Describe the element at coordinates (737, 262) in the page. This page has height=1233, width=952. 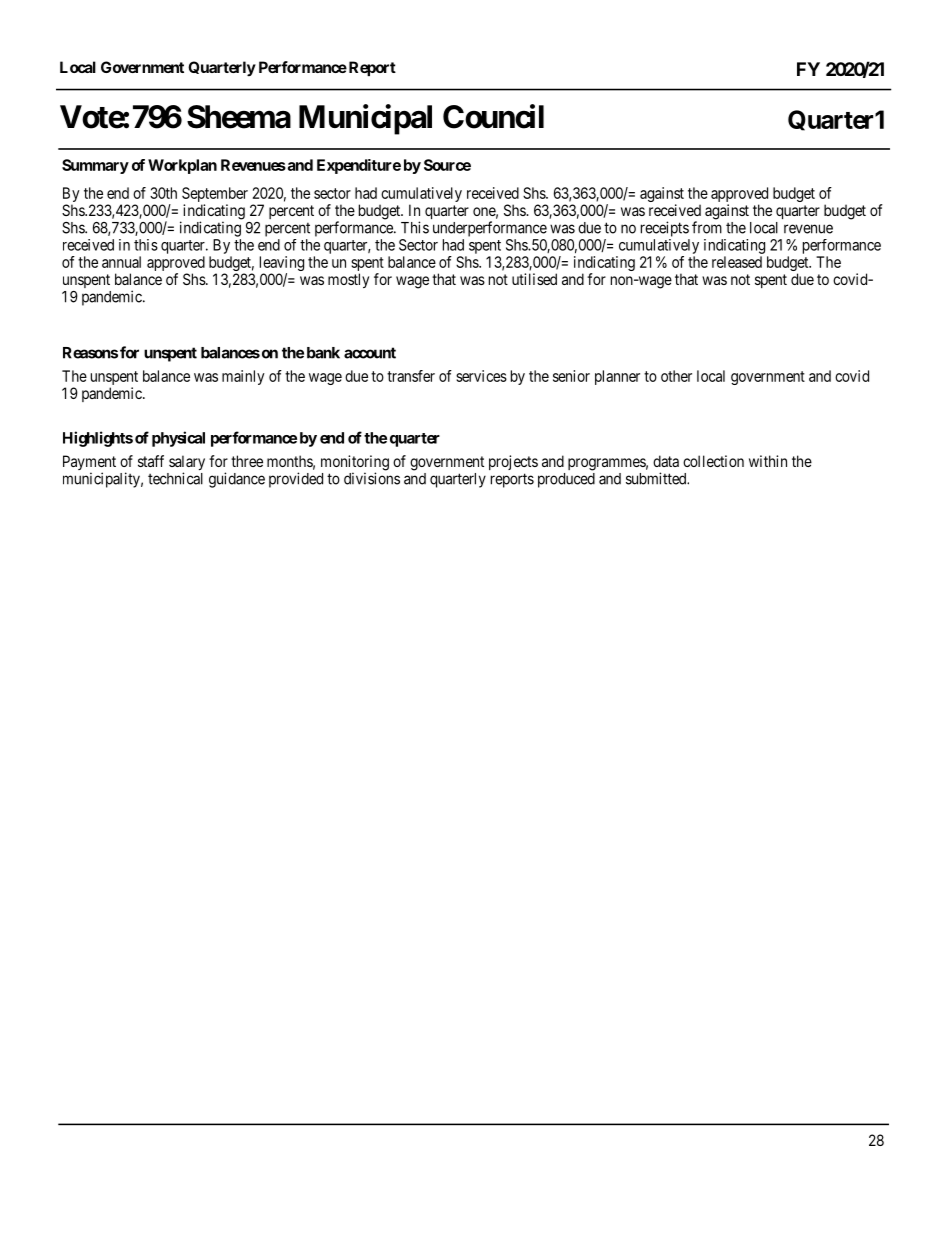
I see `released` at that location.
